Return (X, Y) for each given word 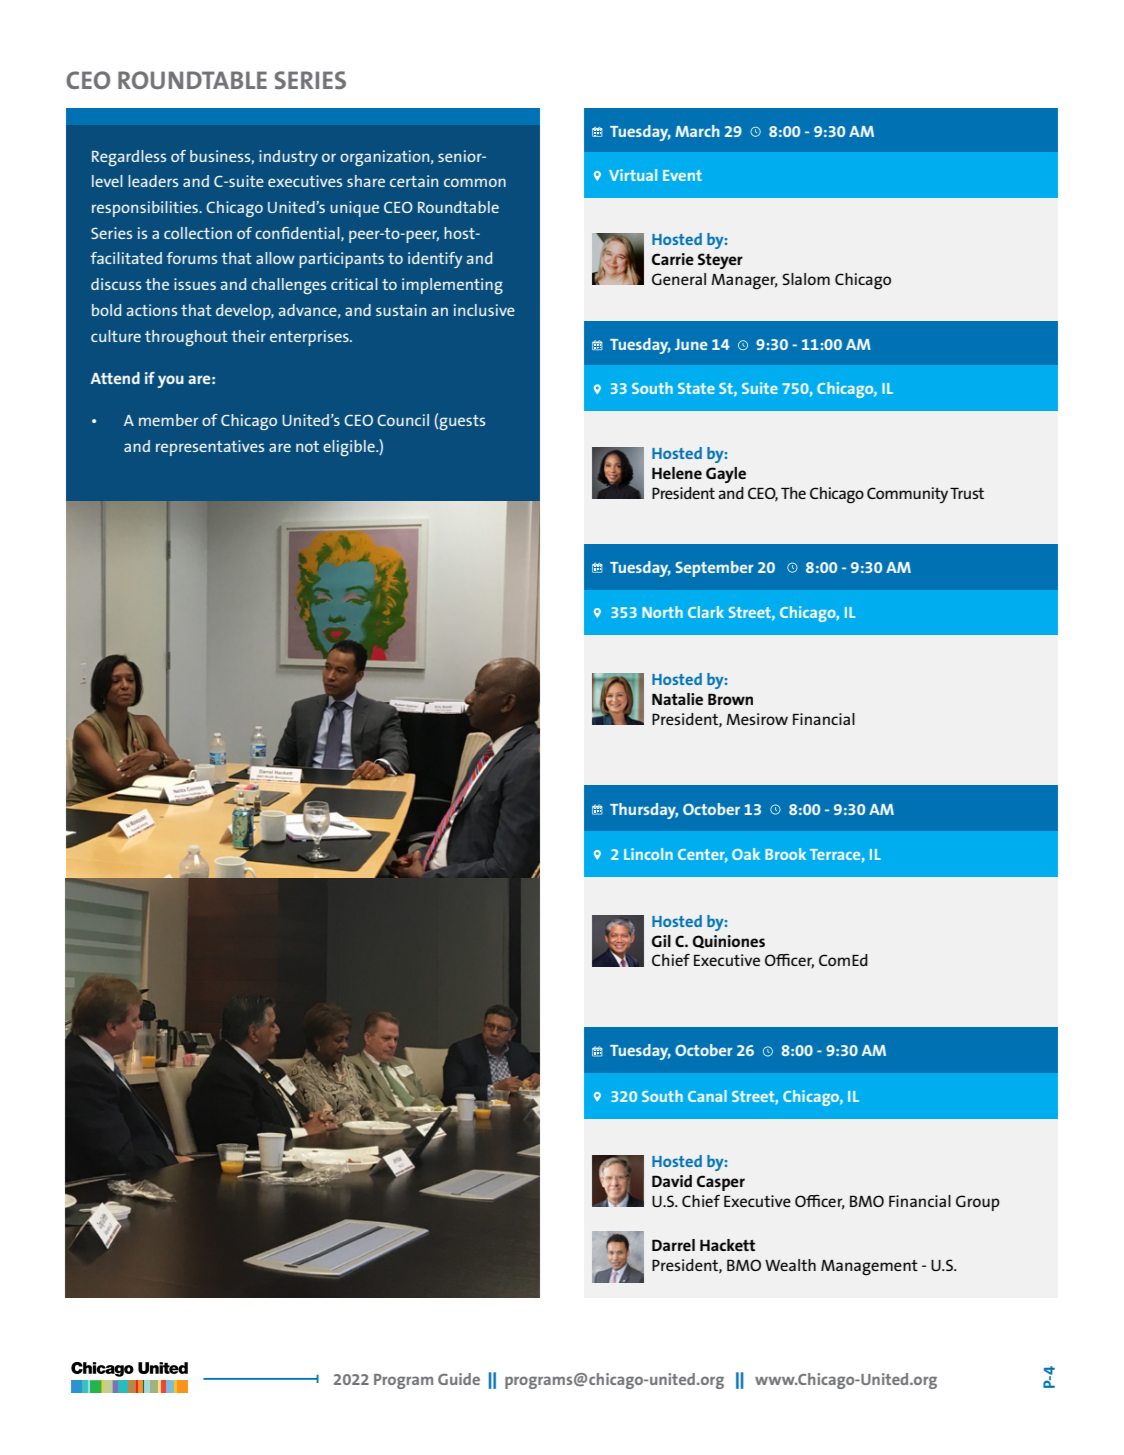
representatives (210, 448)
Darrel (673, 1245)
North (662, 612)
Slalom (806, 279)
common (475, 182)
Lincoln (648, 854)
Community (907, 495)
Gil (661, 941)
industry (288, 158)
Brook (785, 854)
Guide (459, 1379)
